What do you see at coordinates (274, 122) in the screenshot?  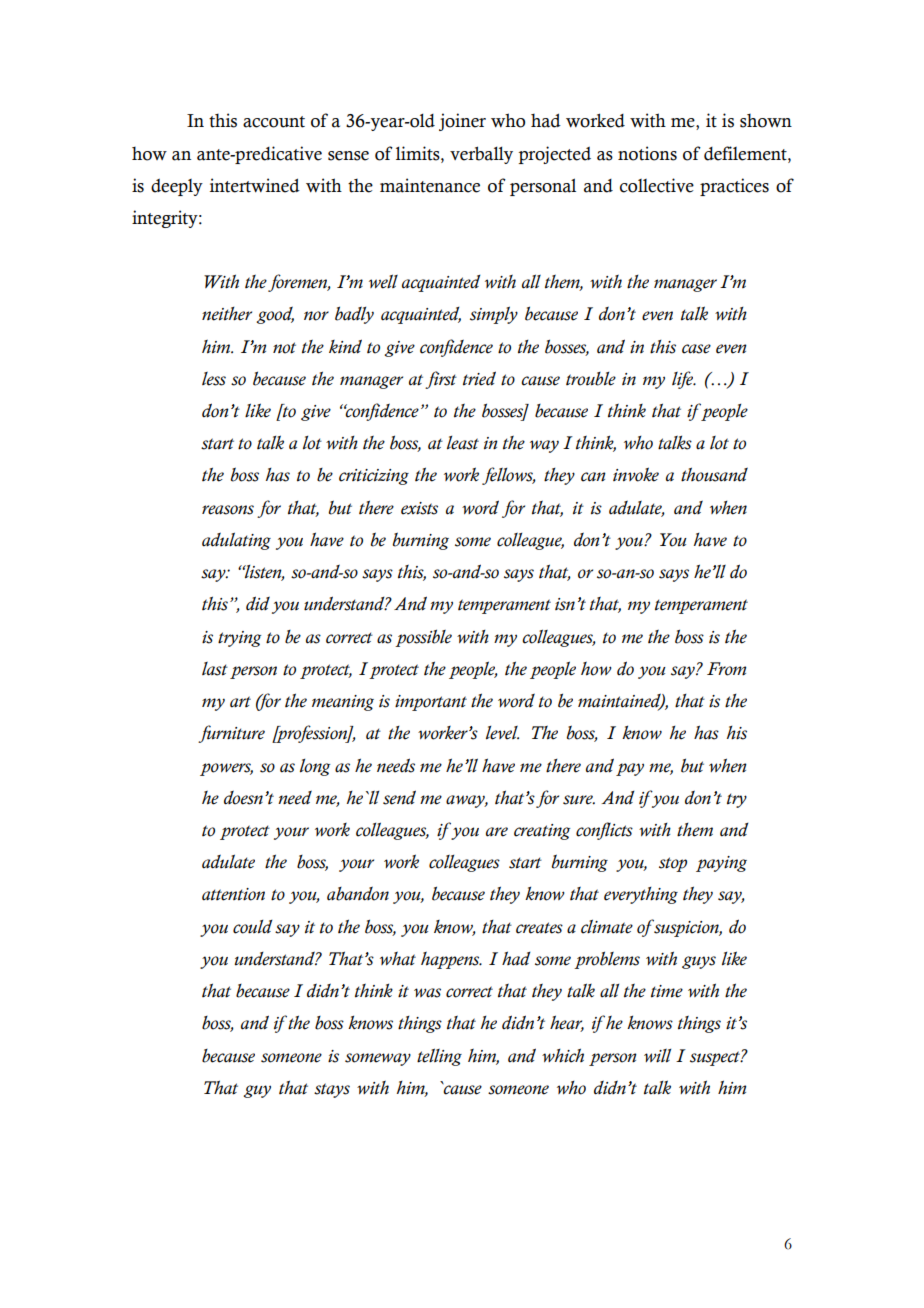 I see `account` at bounding box center [274, 122].
